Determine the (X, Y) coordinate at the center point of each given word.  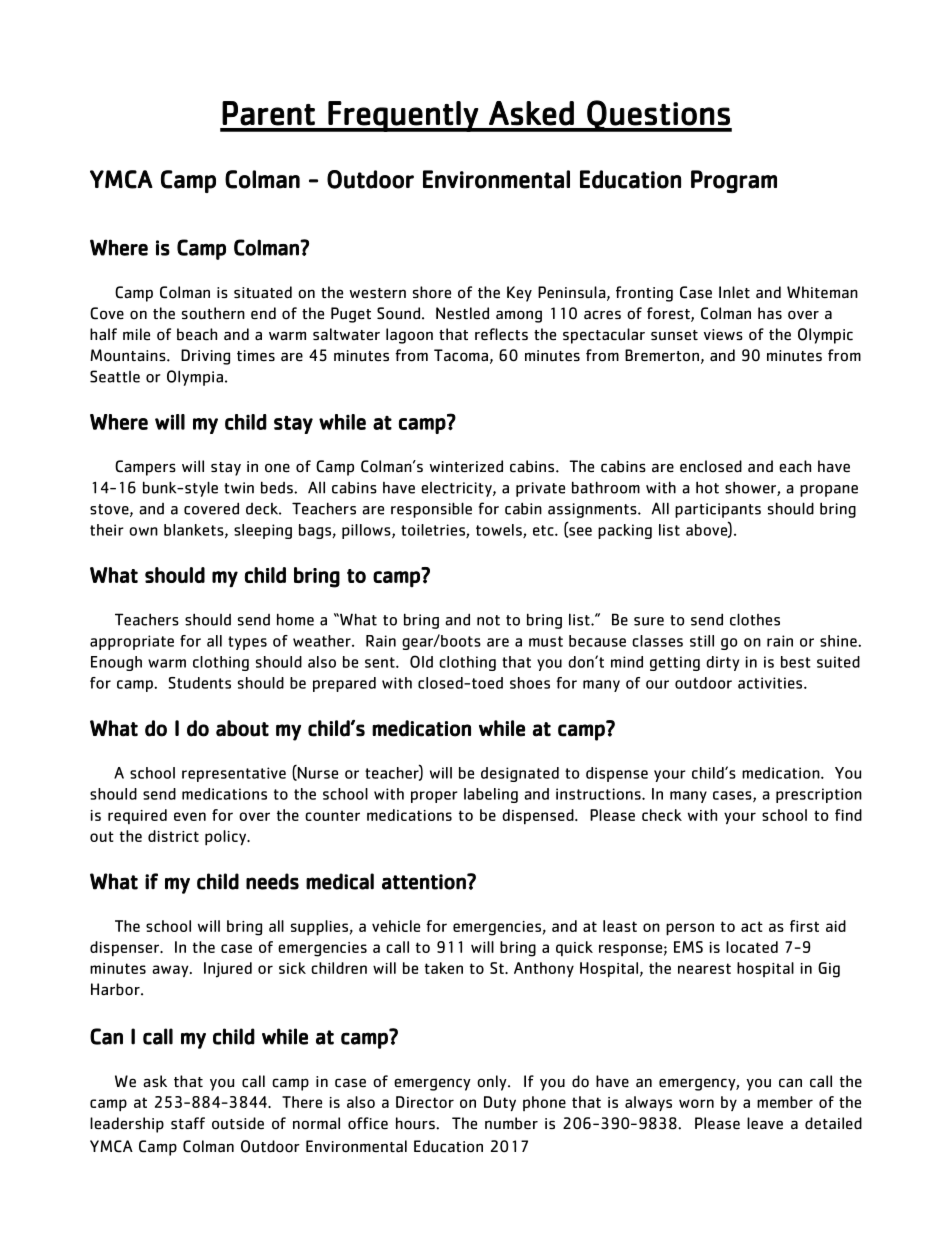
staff (188, 1123)
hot (707, 487)
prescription (819, 795)
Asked (531, 113)
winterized (466, 466)
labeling (491, 795)
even (190, 816)
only (493, 1083)
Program (734, 181)
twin (239, 488)
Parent (268, 113)
